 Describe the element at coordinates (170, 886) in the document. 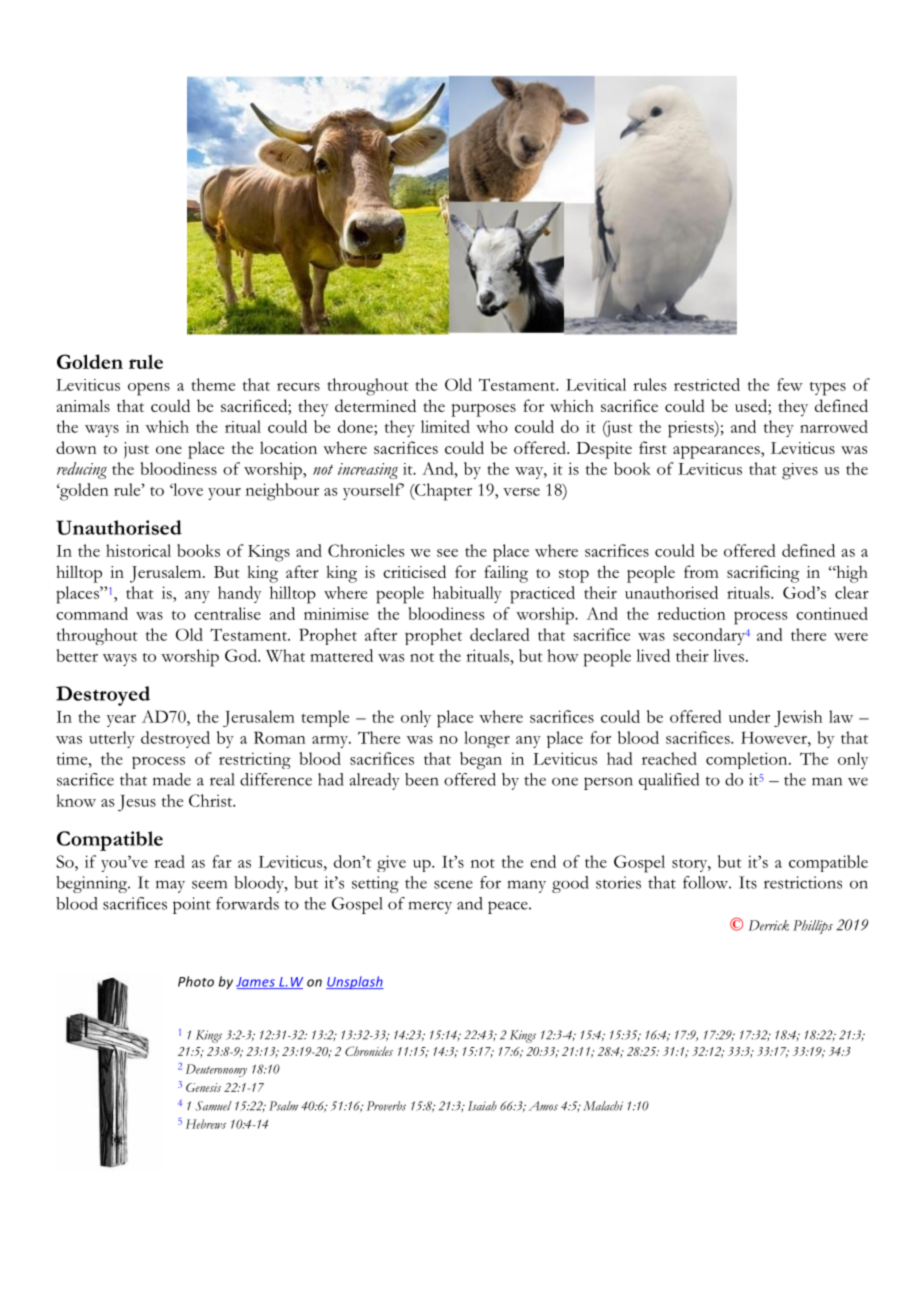

I see `may` at that location.
